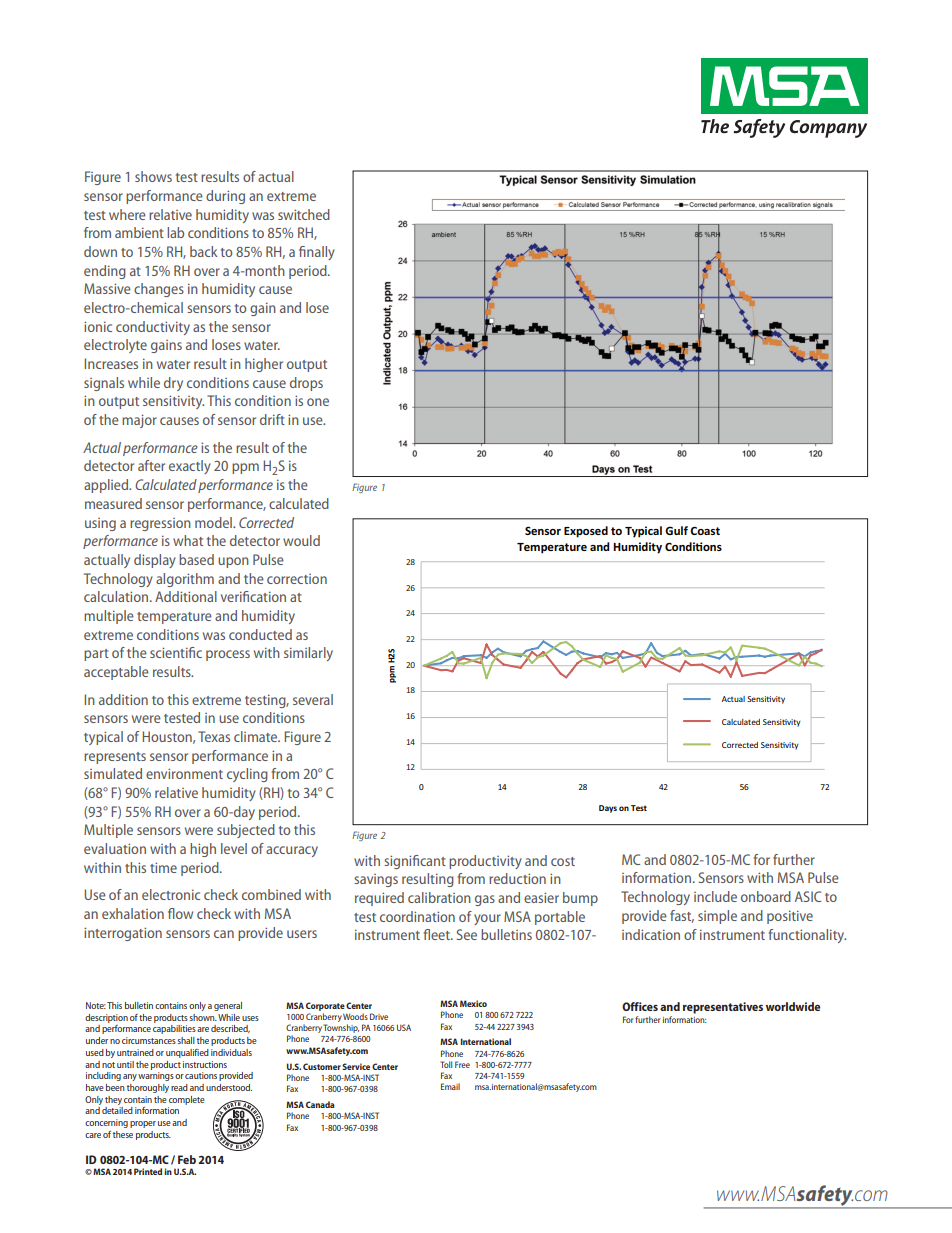 The width and height of the document is (952, 1233). Describe the element at coordinates (415, 862) in the document. I see `significant` at that location.
